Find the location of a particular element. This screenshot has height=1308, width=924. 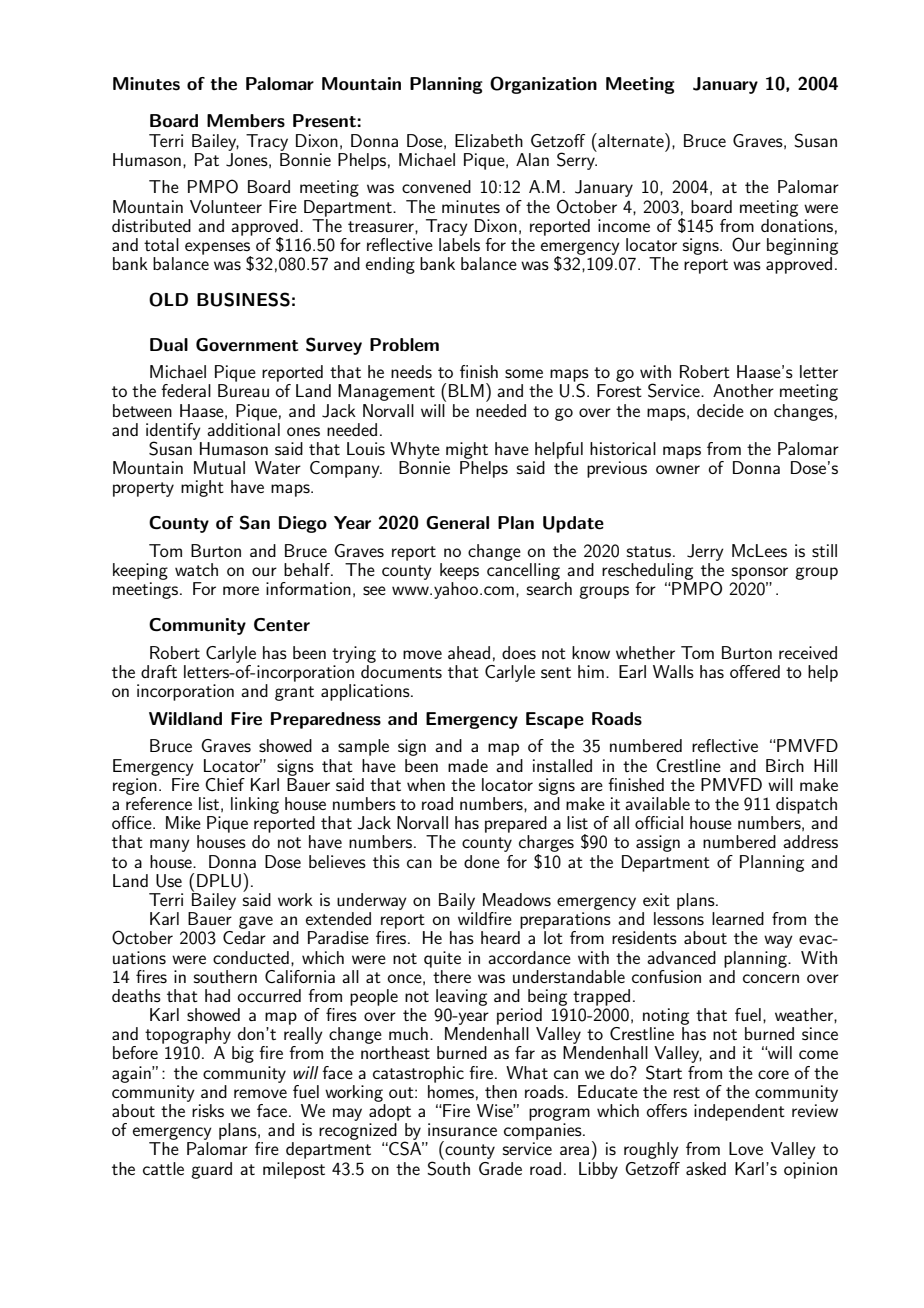

Bureau is located at coordinates (243, 390).
